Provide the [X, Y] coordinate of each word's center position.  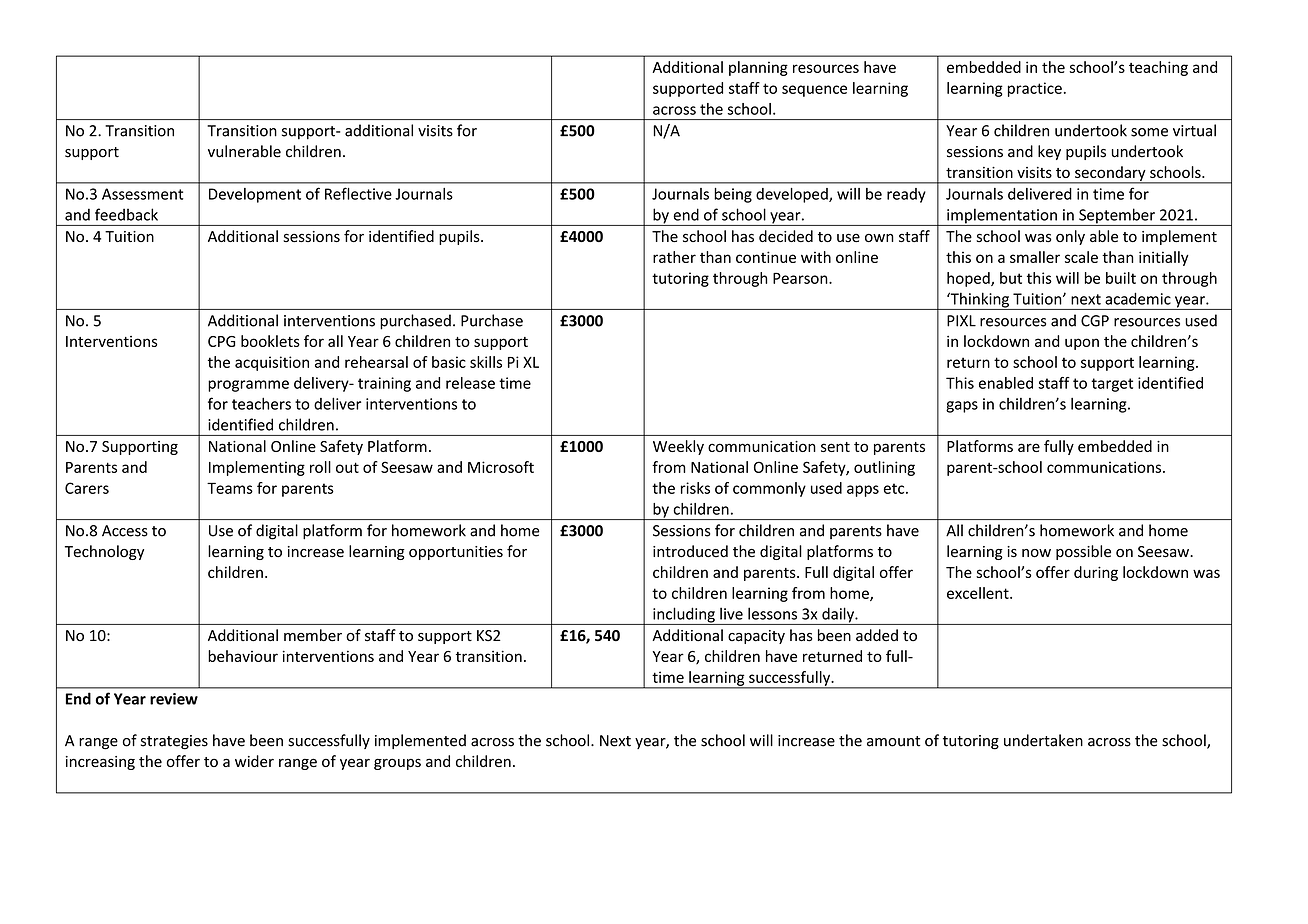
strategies [174, 742]
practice [1035, 89]
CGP [1095, 321]
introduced [690, 551]
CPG [221, 341]
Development [255, 195]
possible [1083, 552]
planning [758, 68]
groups [397, 764]
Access [125, 531]
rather [674, 257]
